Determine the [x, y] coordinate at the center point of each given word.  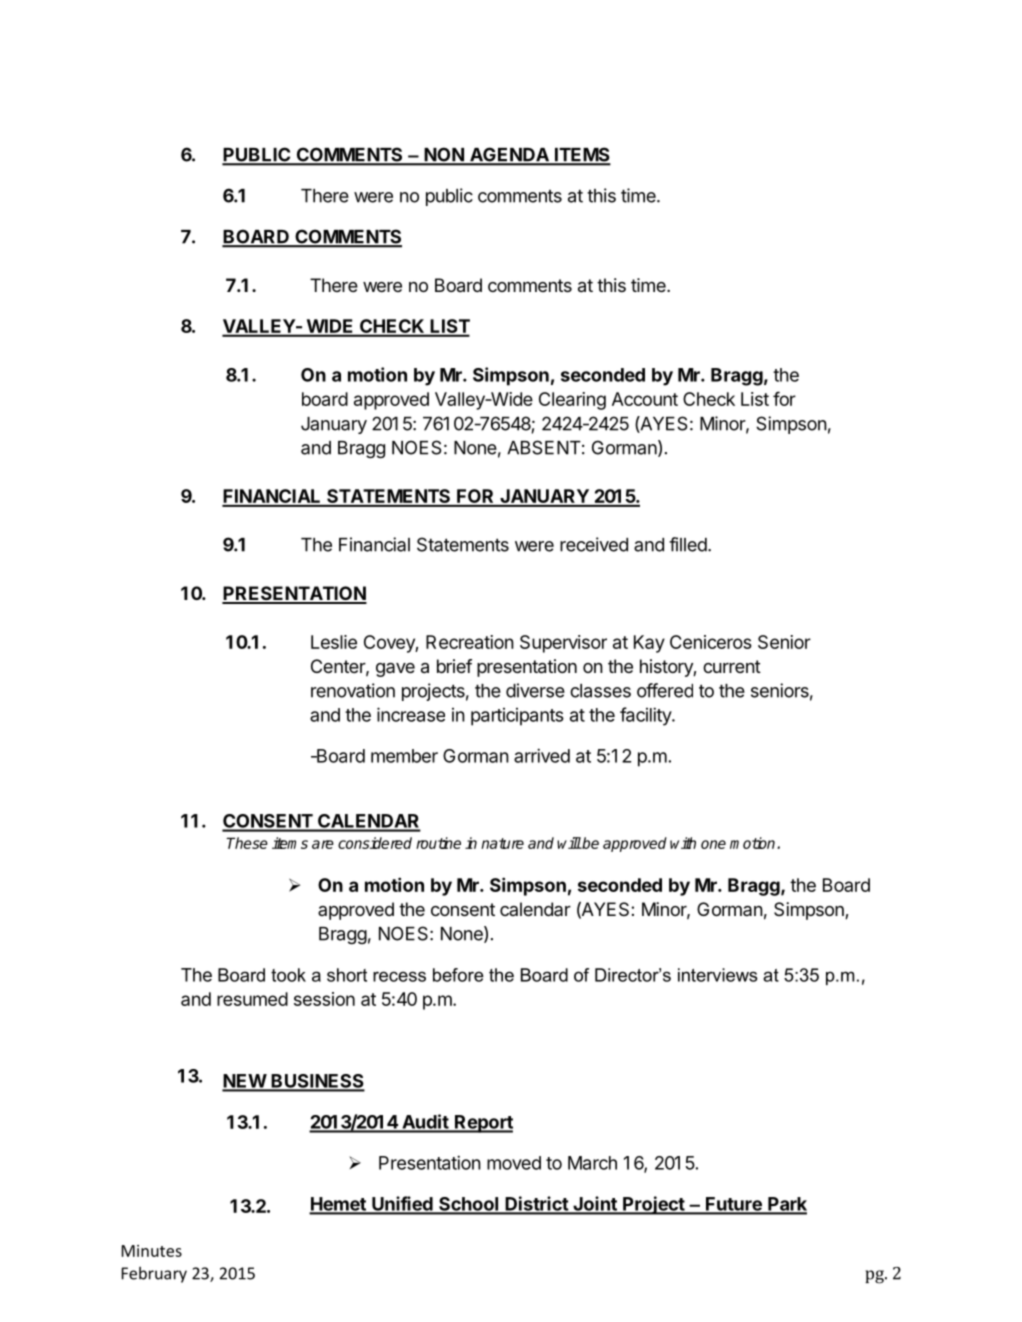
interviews [718, 975]
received [594, 544]
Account [645, 399]
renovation [353, 690]
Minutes [151, 1251]
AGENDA [509, 156]
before [458, 975]
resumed [252, 999]
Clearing [572, 401]
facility [646, 716]
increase [411, 714]
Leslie [334, 642]
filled [688, 544]
